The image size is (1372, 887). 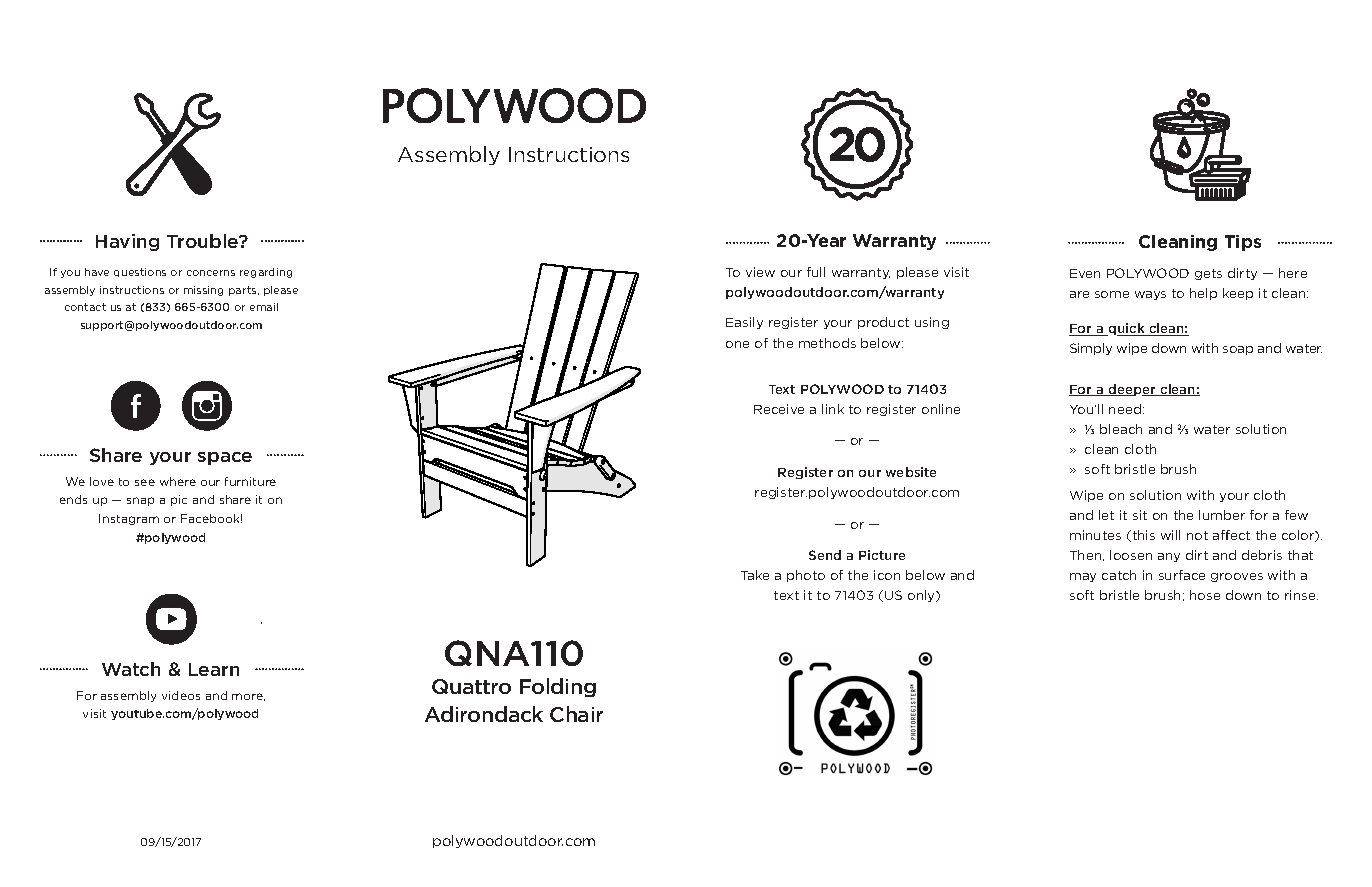 What do you see at coordinates (576, 714) in the screenshot?
I see `Chair` at bounding box center [576, 714].
